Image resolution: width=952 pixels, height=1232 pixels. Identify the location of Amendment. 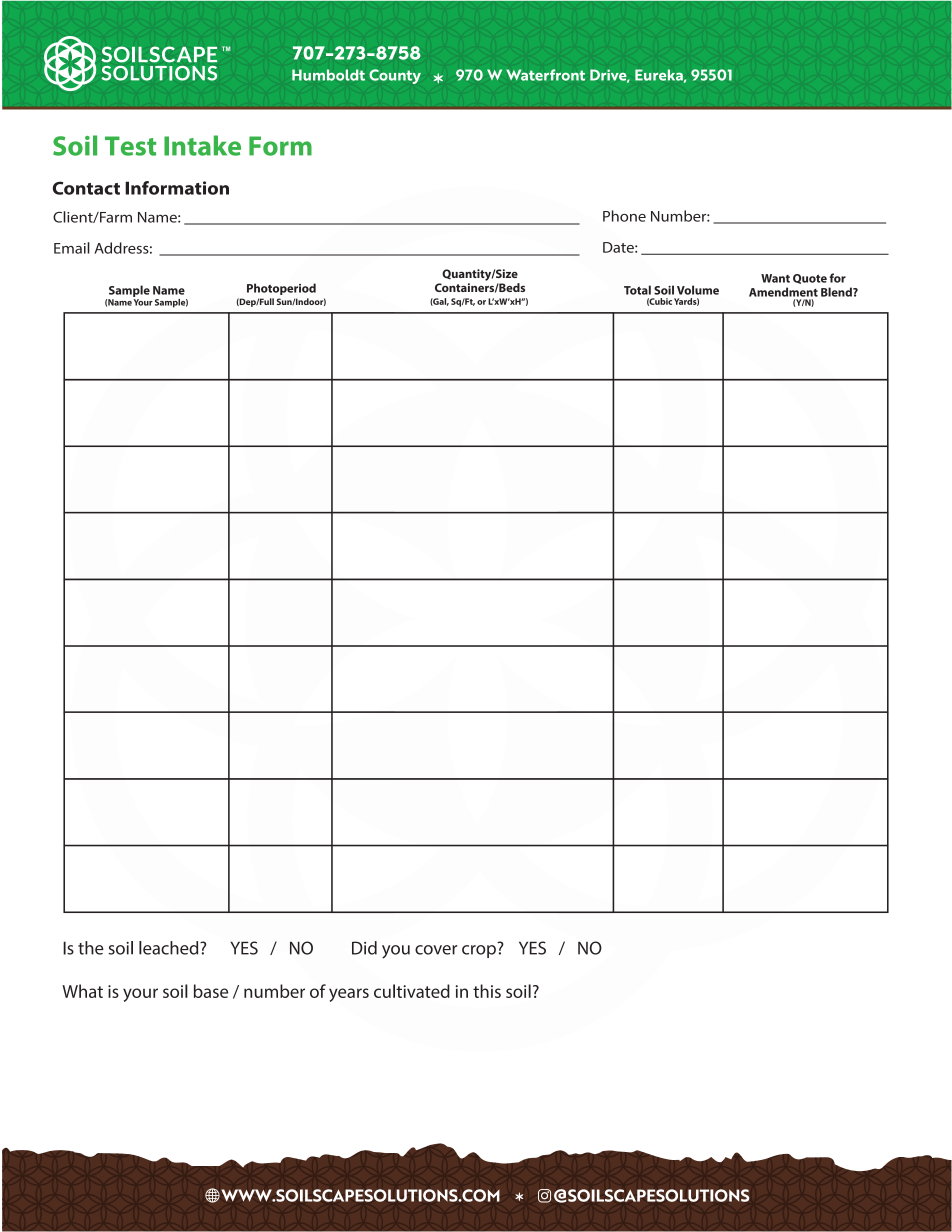
(783, 292).
